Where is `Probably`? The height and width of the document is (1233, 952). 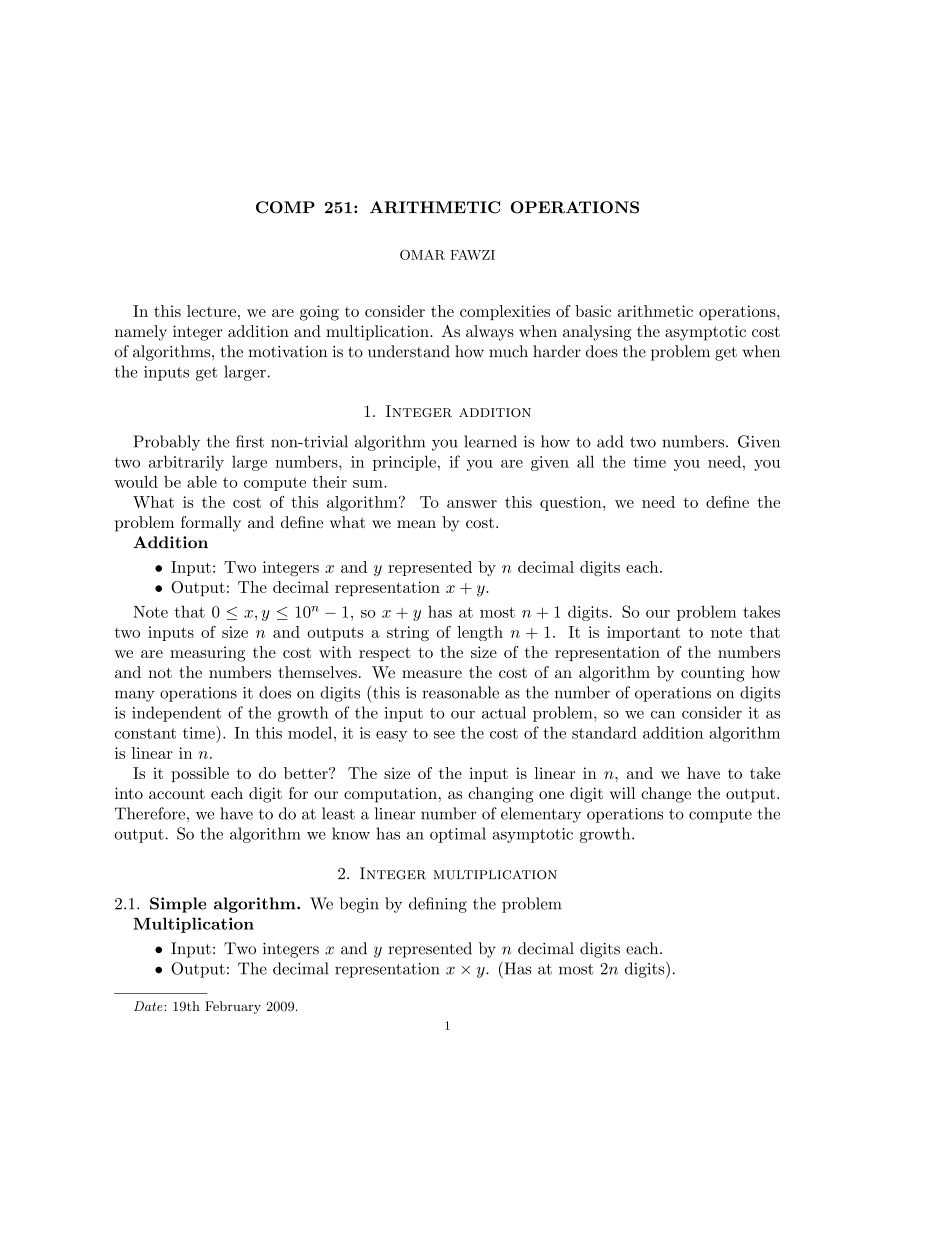
Probably is located at coordinates (167, 443).
